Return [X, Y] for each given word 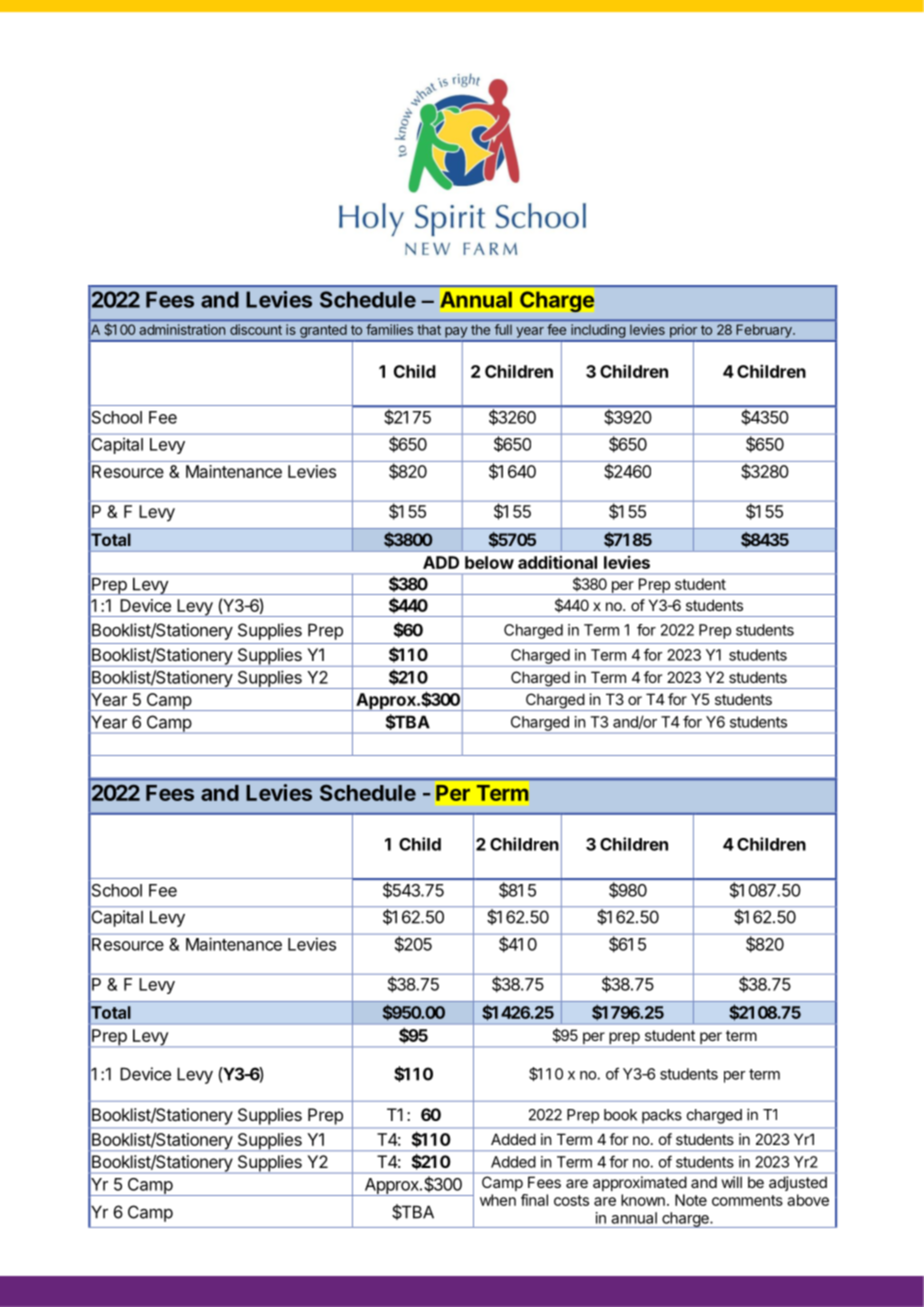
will [732, 1182]
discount [256, 329]
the [480, 329]
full [503, 329]
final [534, 1200]
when [498, 1200]
